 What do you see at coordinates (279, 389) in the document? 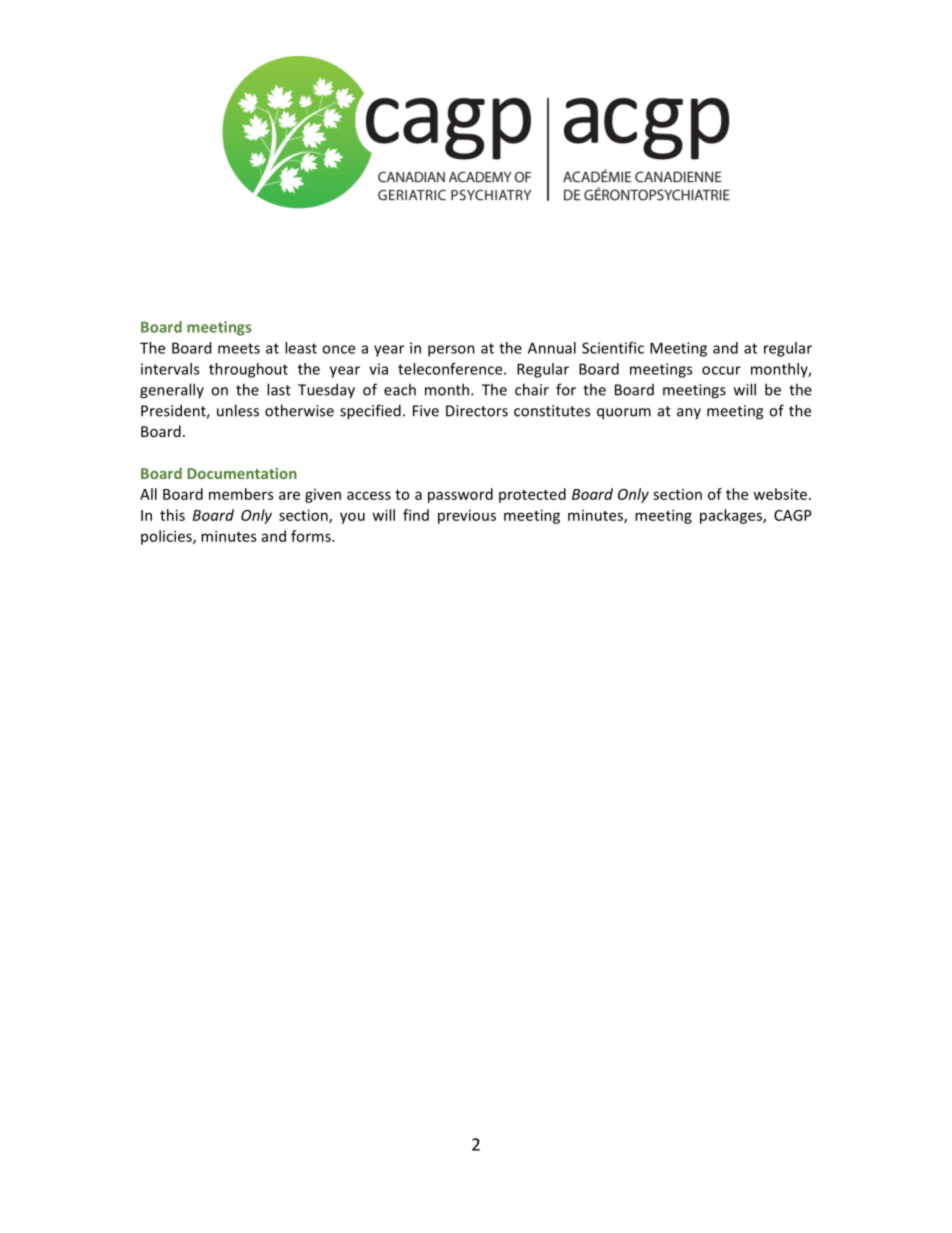
I see `last` at bounding box center [279, 389].
